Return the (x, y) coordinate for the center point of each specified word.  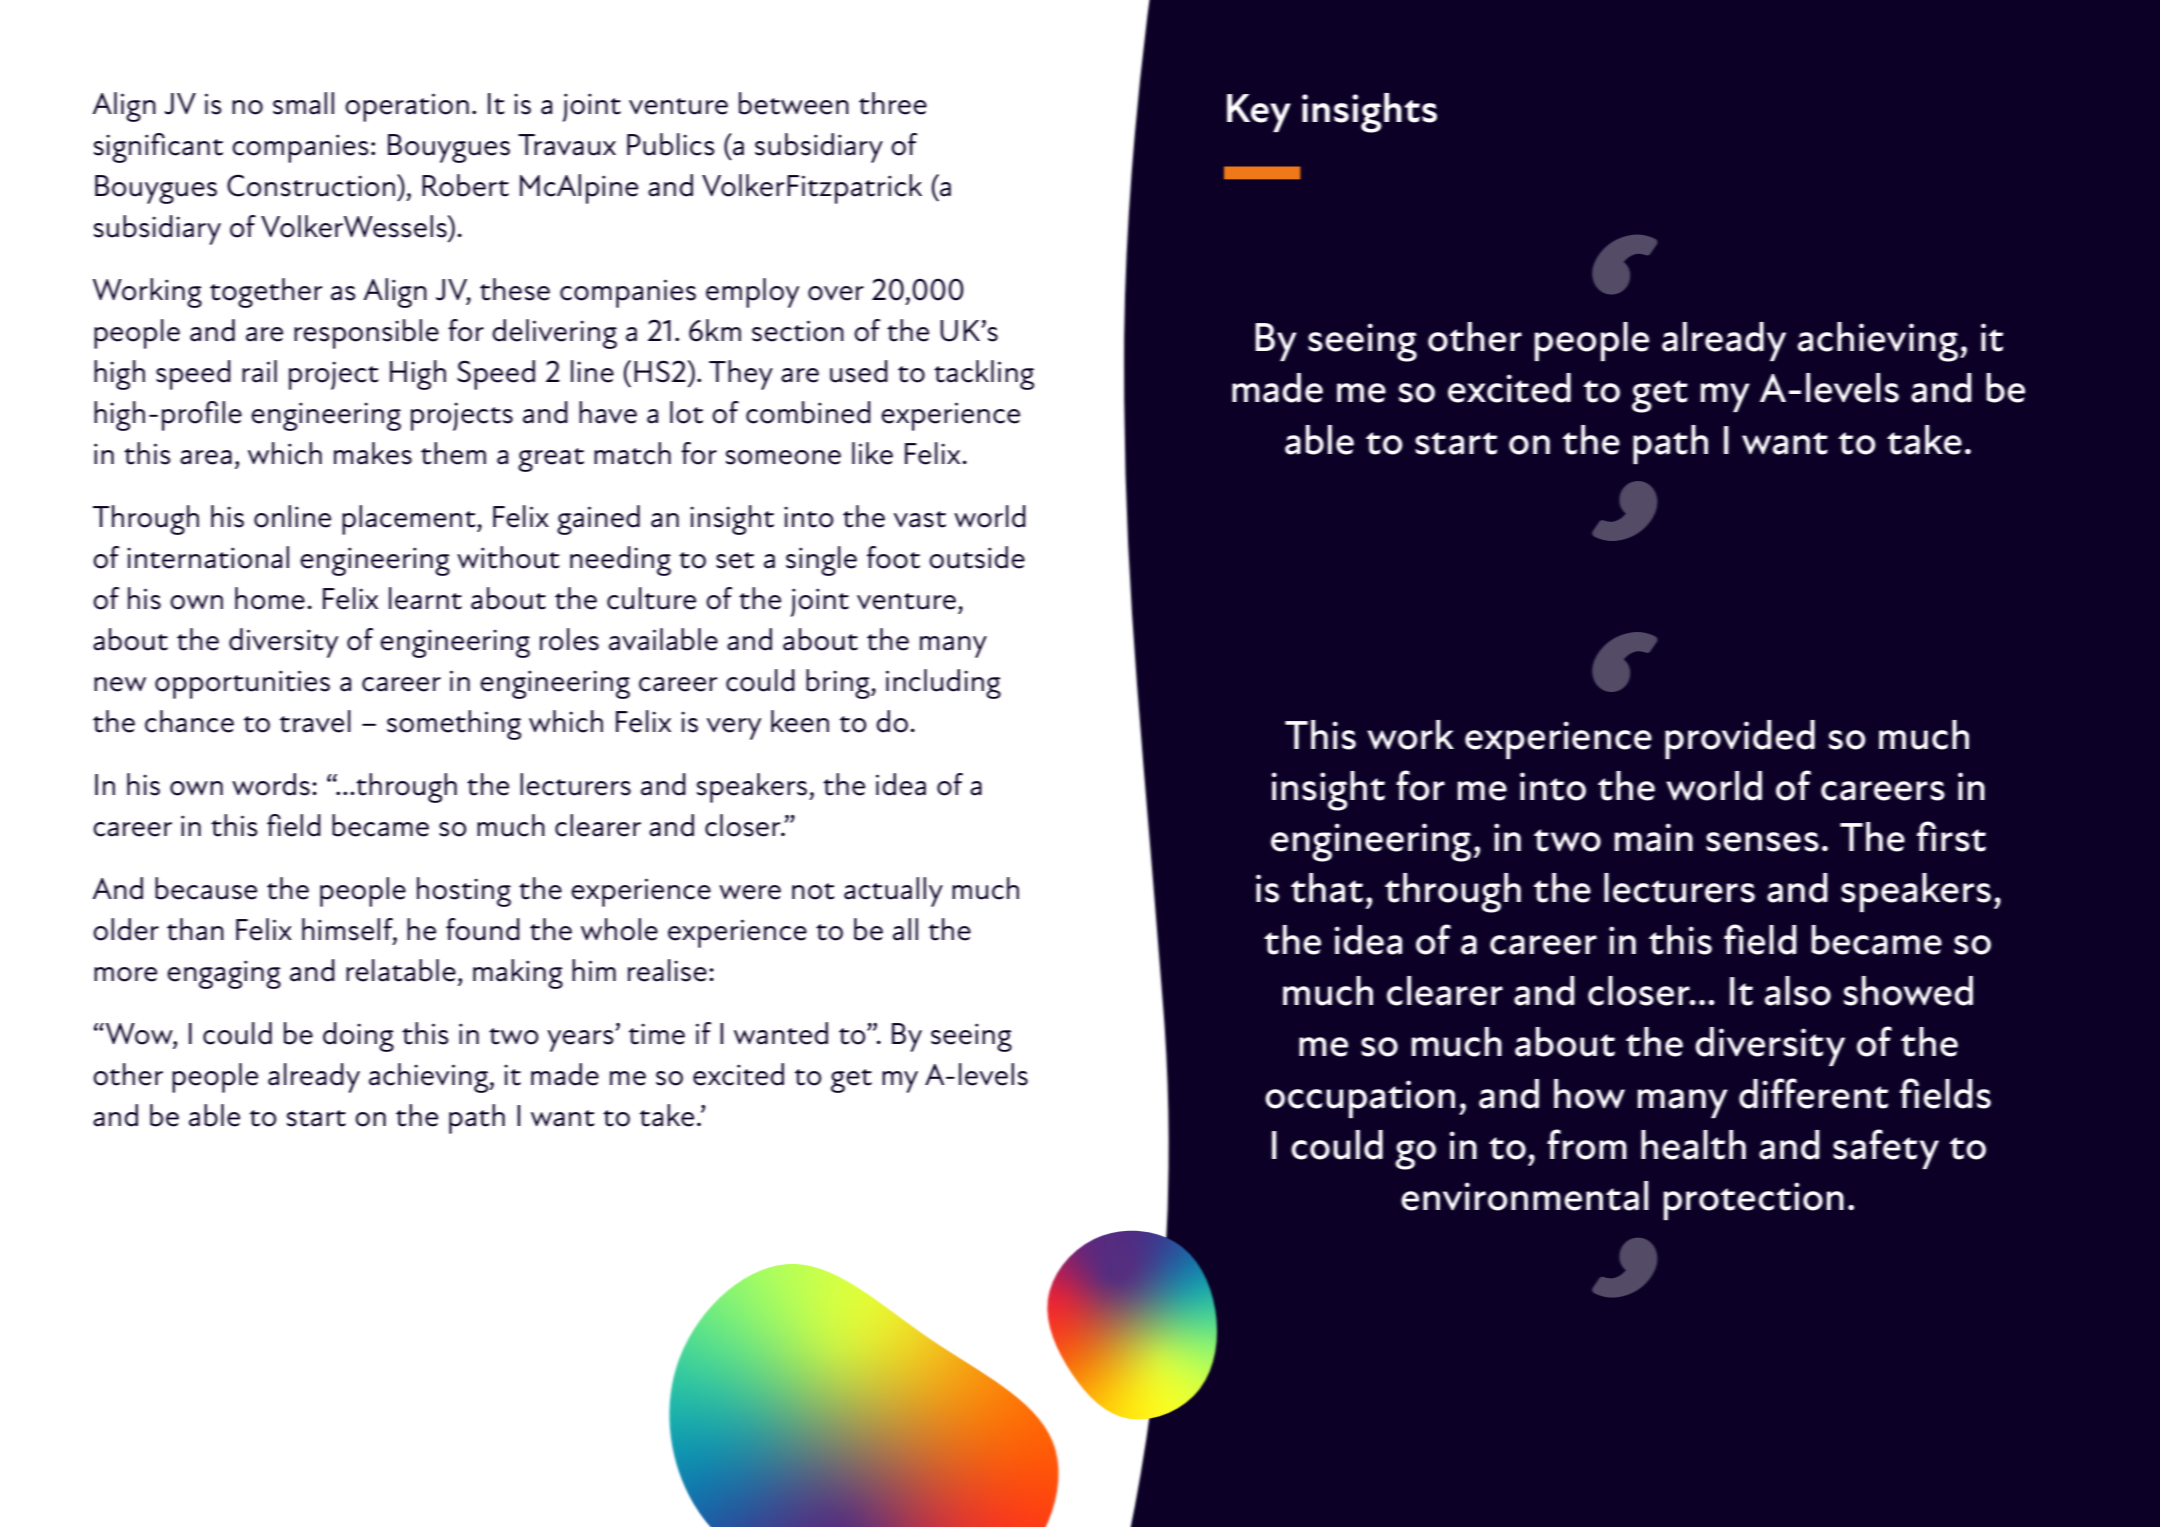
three (893, 103)
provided (1740, 739)
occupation (1360, 1099)
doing (358, 1037)
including (943, 684)
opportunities (242, 684)
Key (1259, 113)
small (303, 103)
